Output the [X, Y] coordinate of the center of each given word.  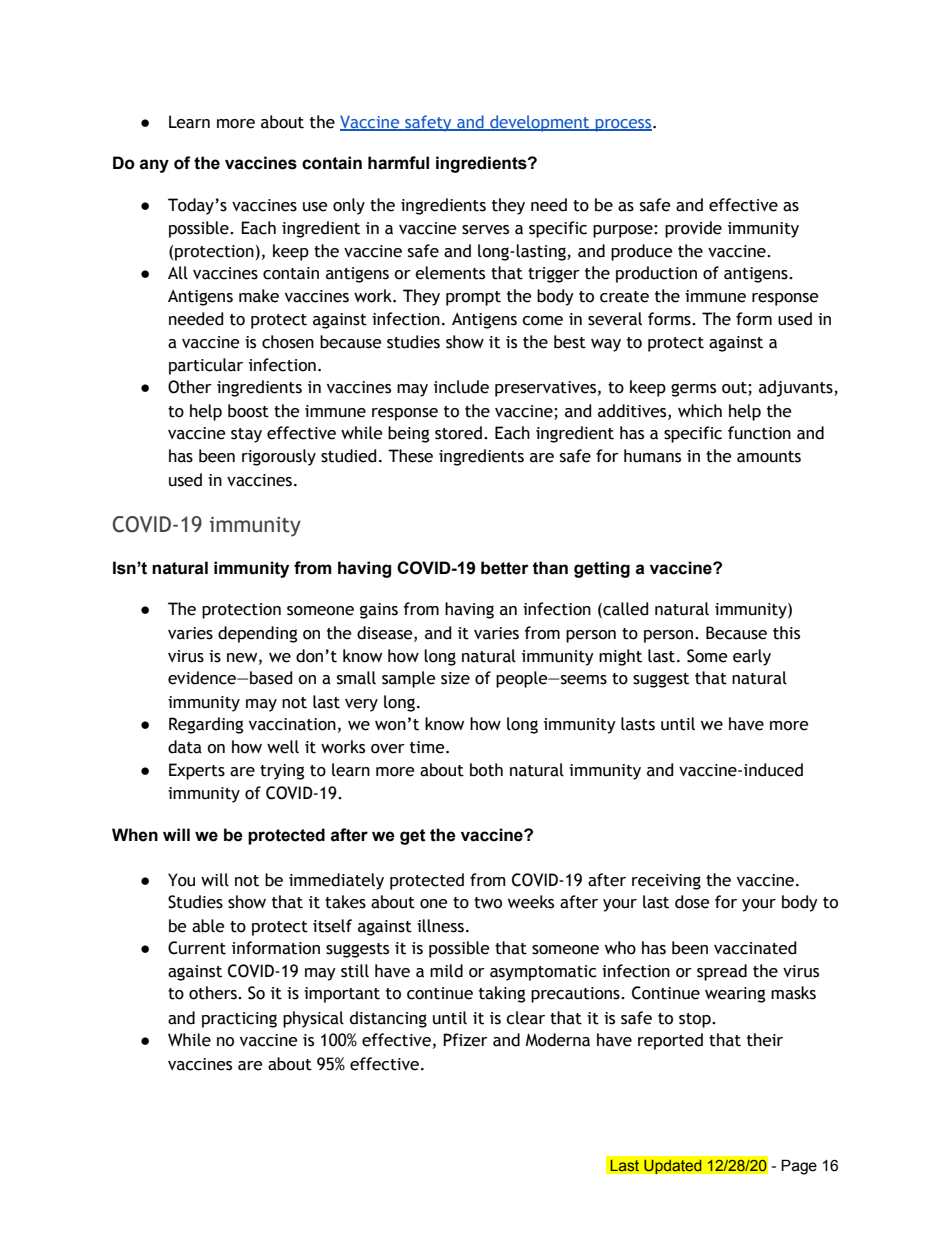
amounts [769, 457]
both [486, 770]
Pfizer [465, 1040]
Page [799, 1167]
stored [458, 433]
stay [246, 435]
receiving [666, 882]
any [154, 166]
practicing [239, 1020]
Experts [197, 771]
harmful [398, 163]
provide [693, 229]
